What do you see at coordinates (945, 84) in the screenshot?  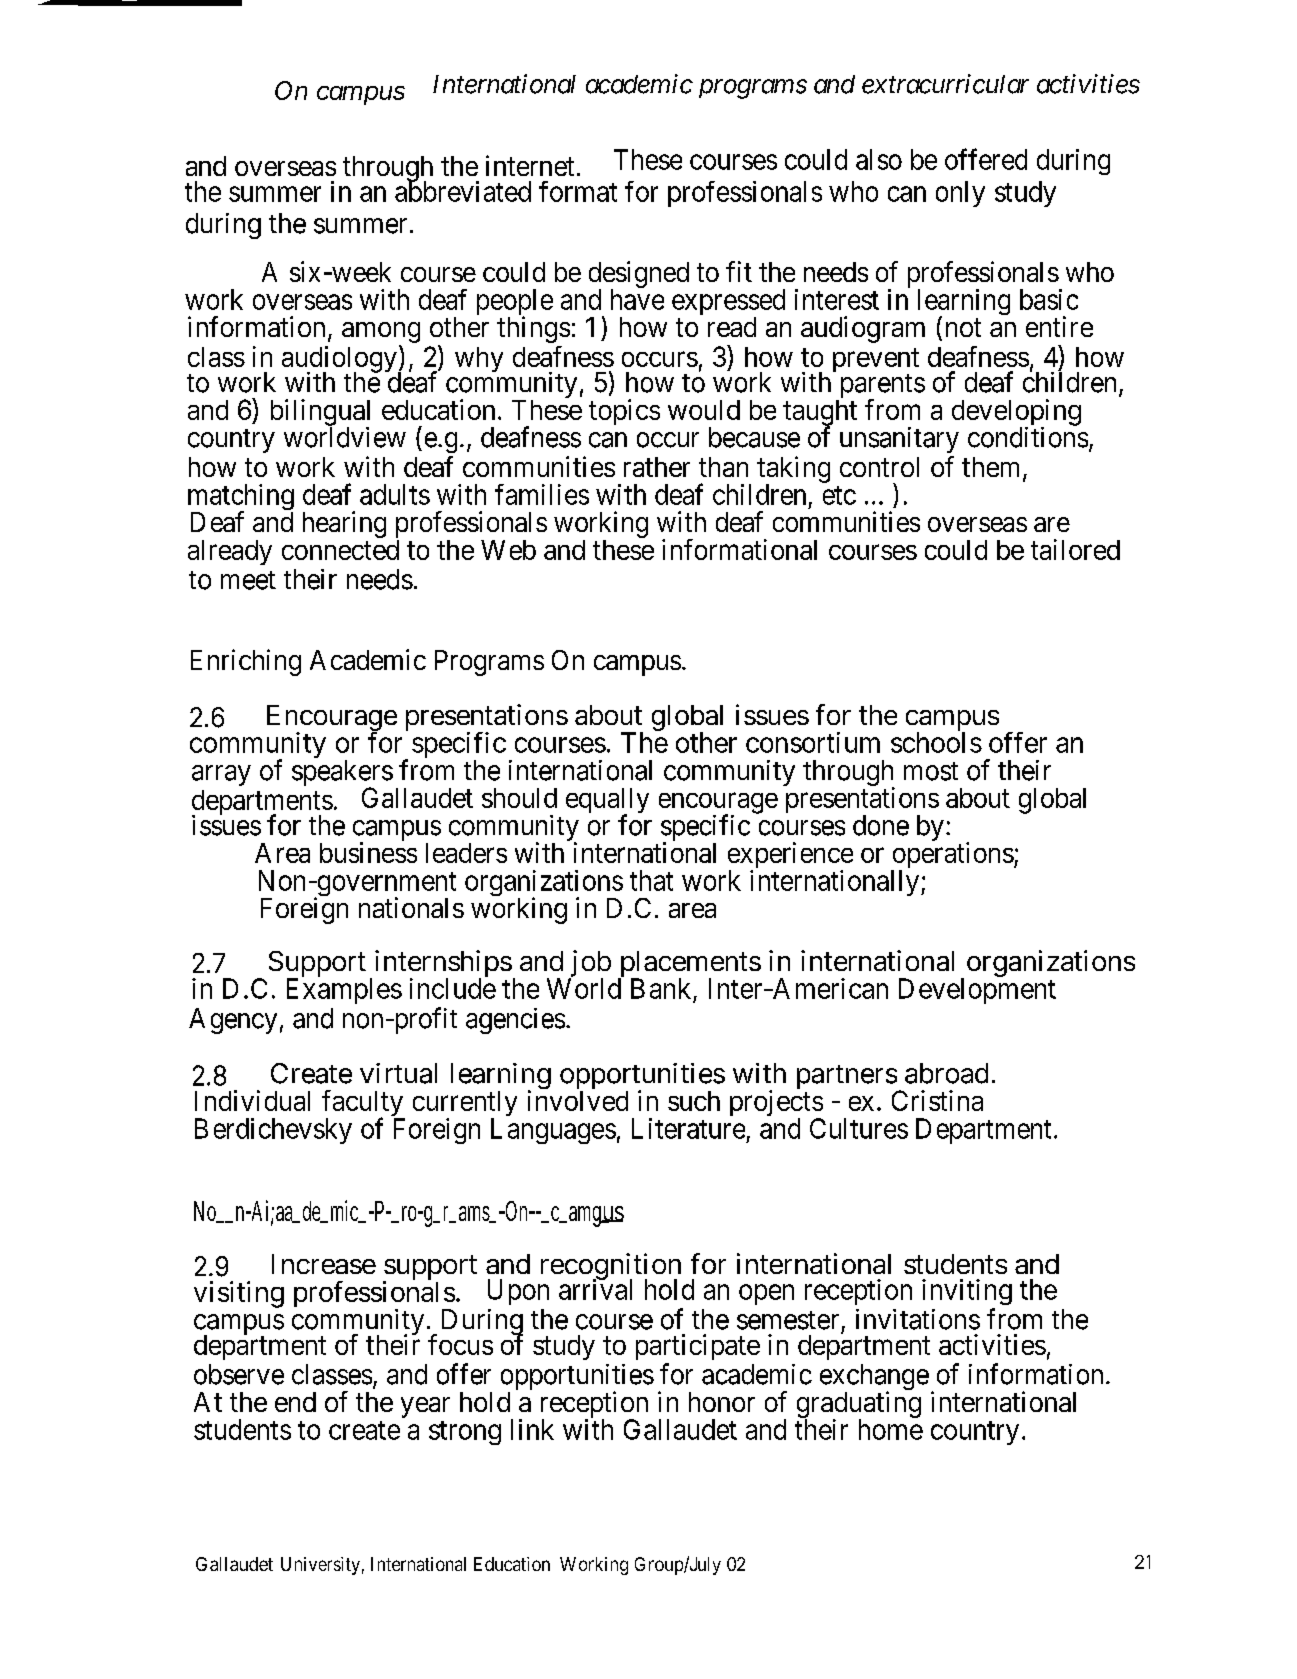 I see `extracurricular` at bounding box center [945, 84].
